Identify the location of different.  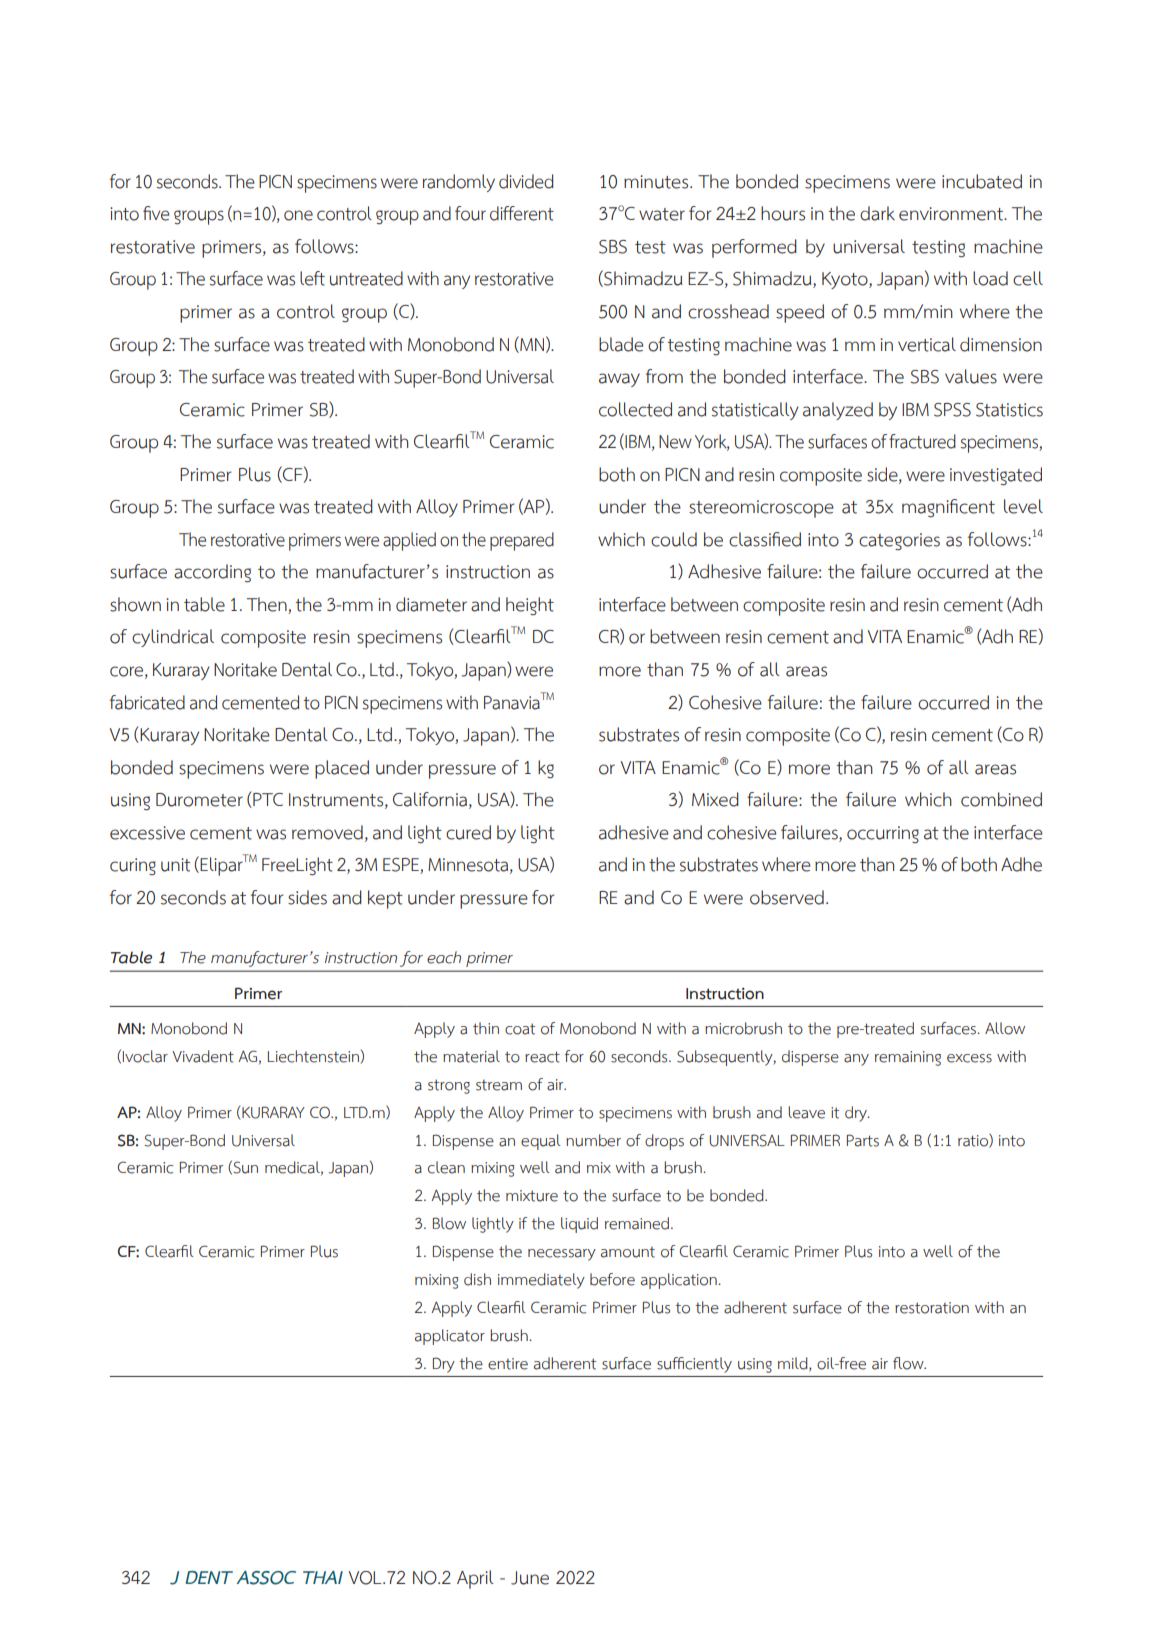
(522, 213).
